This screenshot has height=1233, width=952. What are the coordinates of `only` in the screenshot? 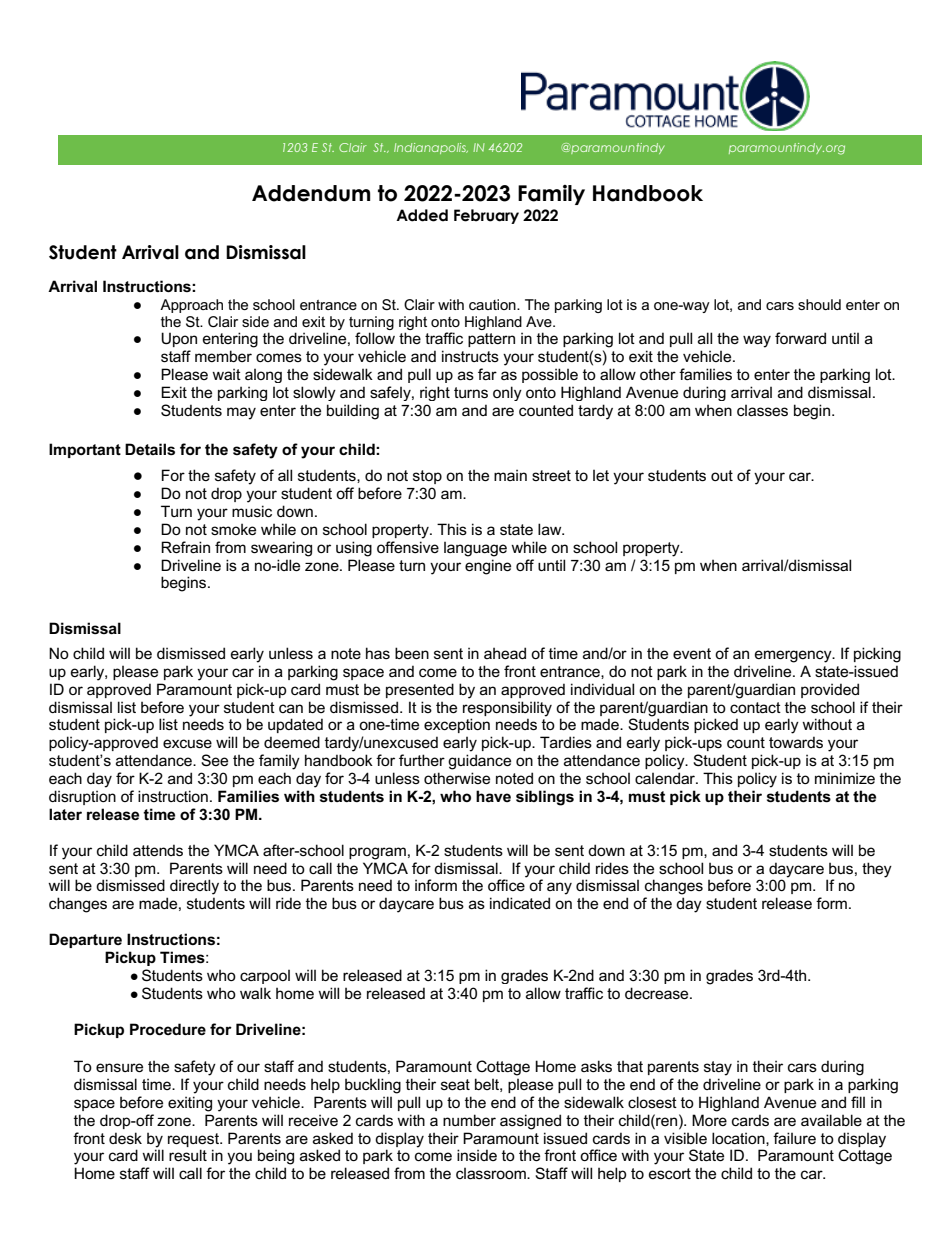 It's located at (507, 393).
